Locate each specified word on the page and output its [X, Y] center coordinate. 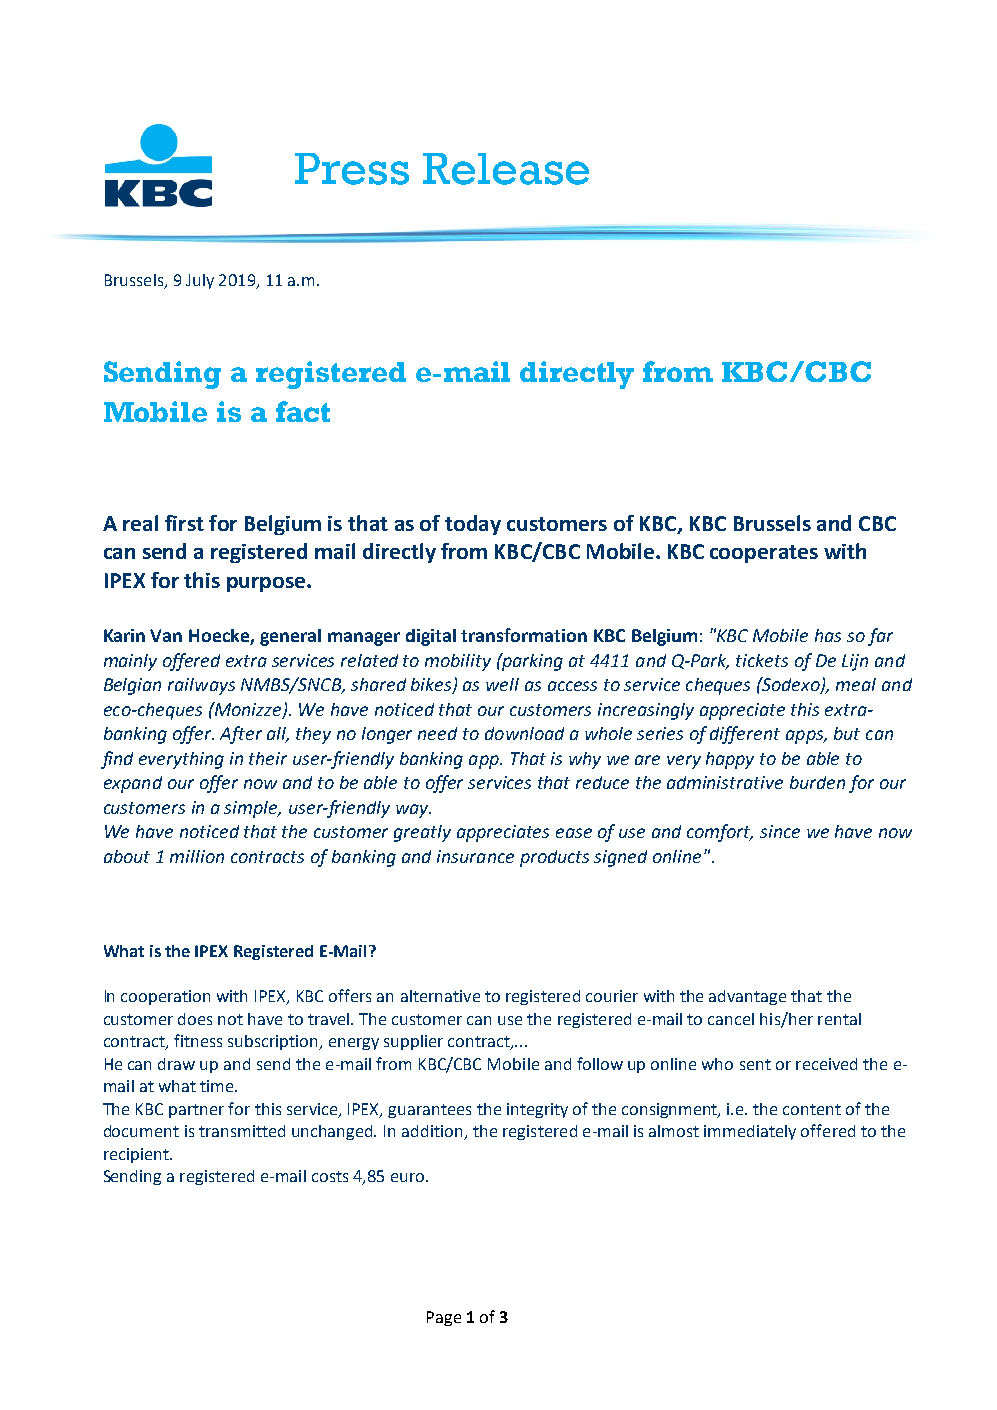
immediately [750, 1132]
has [828, 635]
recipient [137, 1155]
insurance [475, 856]
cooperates [764, 554]
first [184, 523]
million [197, 856]
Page [444, 1318]
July [200, 281]
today [473, 525]
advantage [747, 997]
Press [352, 169]
